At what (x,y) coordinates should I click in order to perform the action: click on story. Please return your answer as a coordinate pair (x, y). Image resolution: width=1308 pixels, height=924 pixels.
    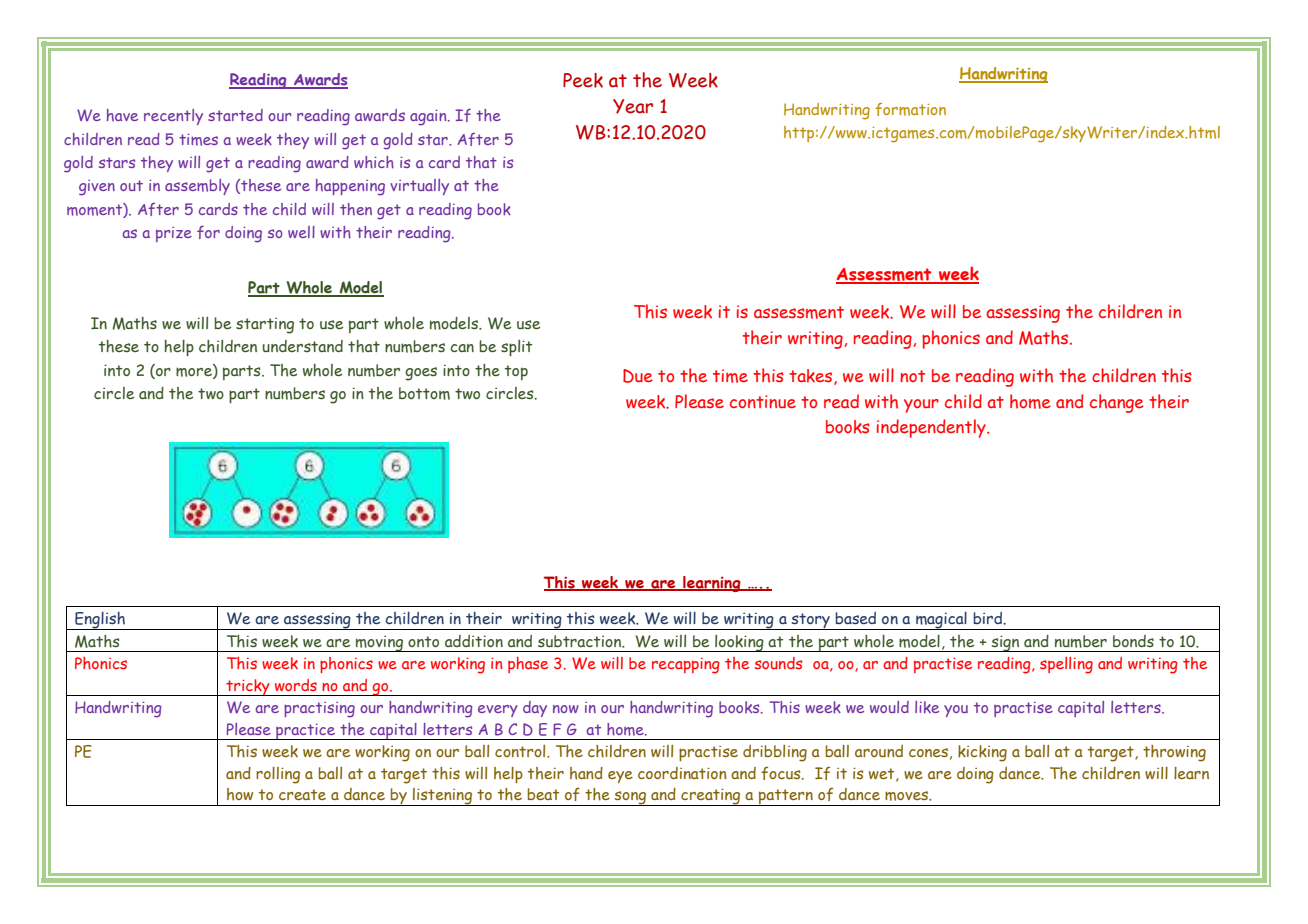
    Looking at the image, I should click on (810, 621).
